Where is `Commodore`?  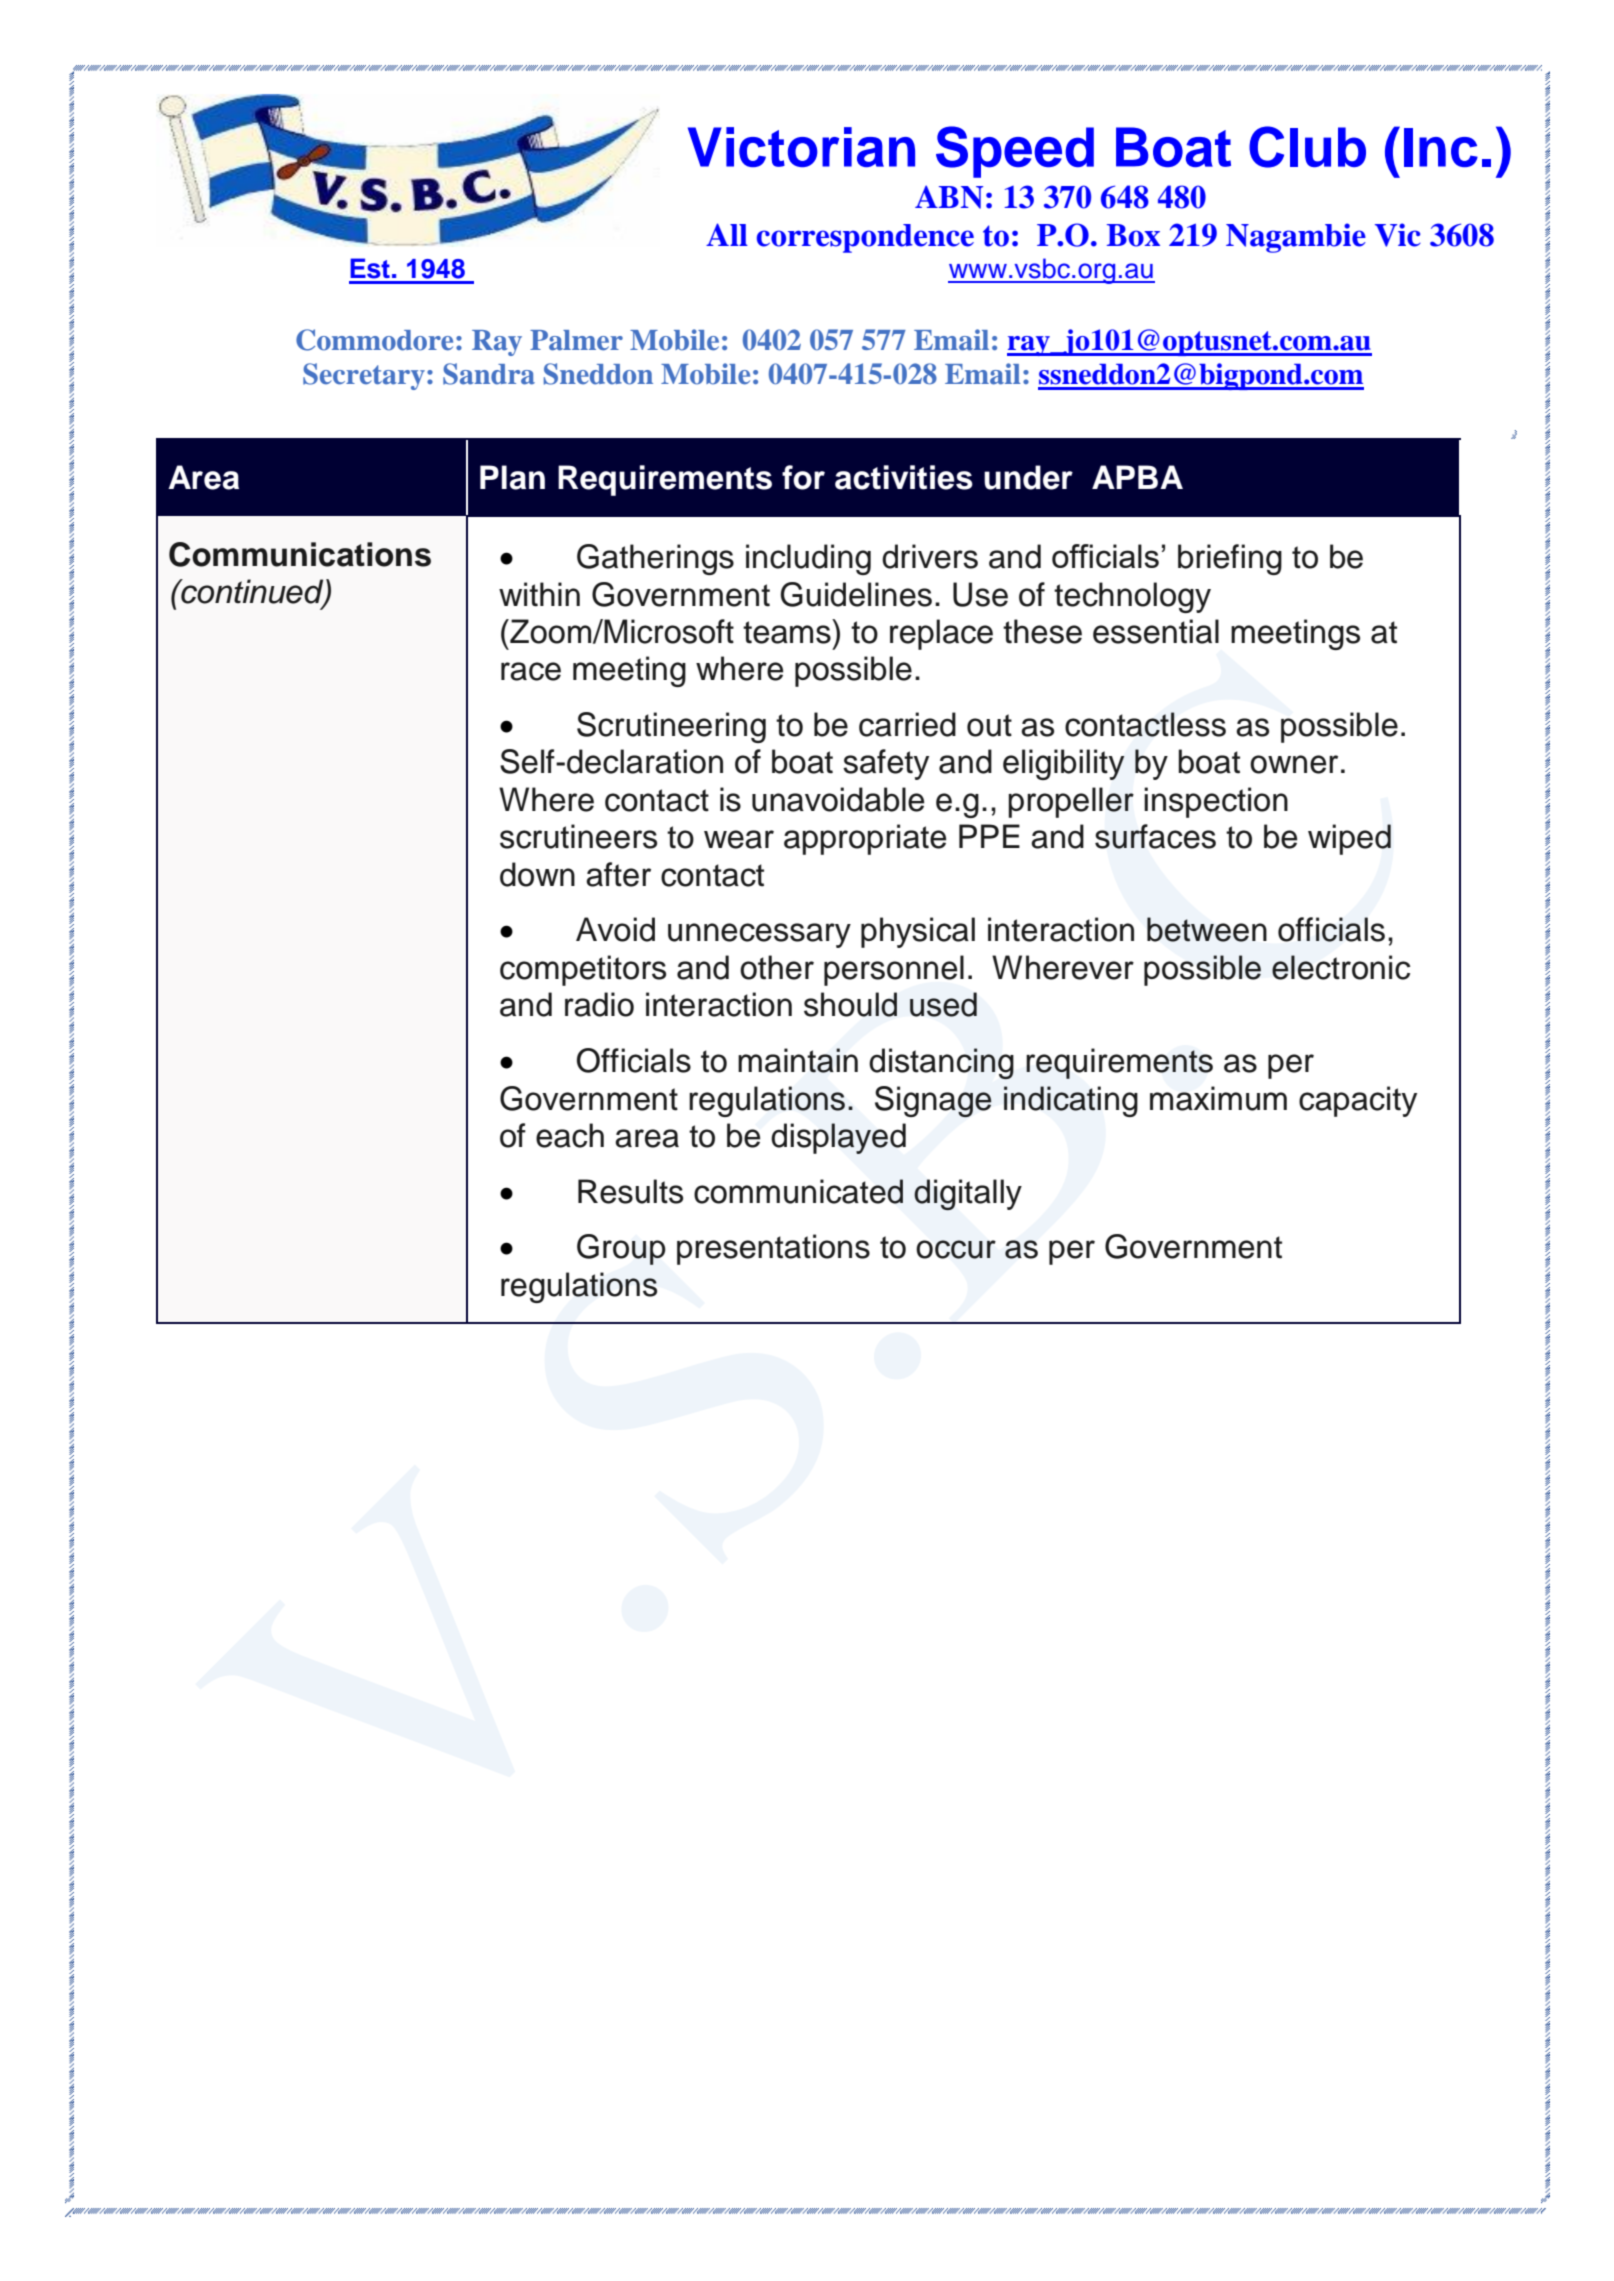
Commodore is located at coordinates (374, 340).
